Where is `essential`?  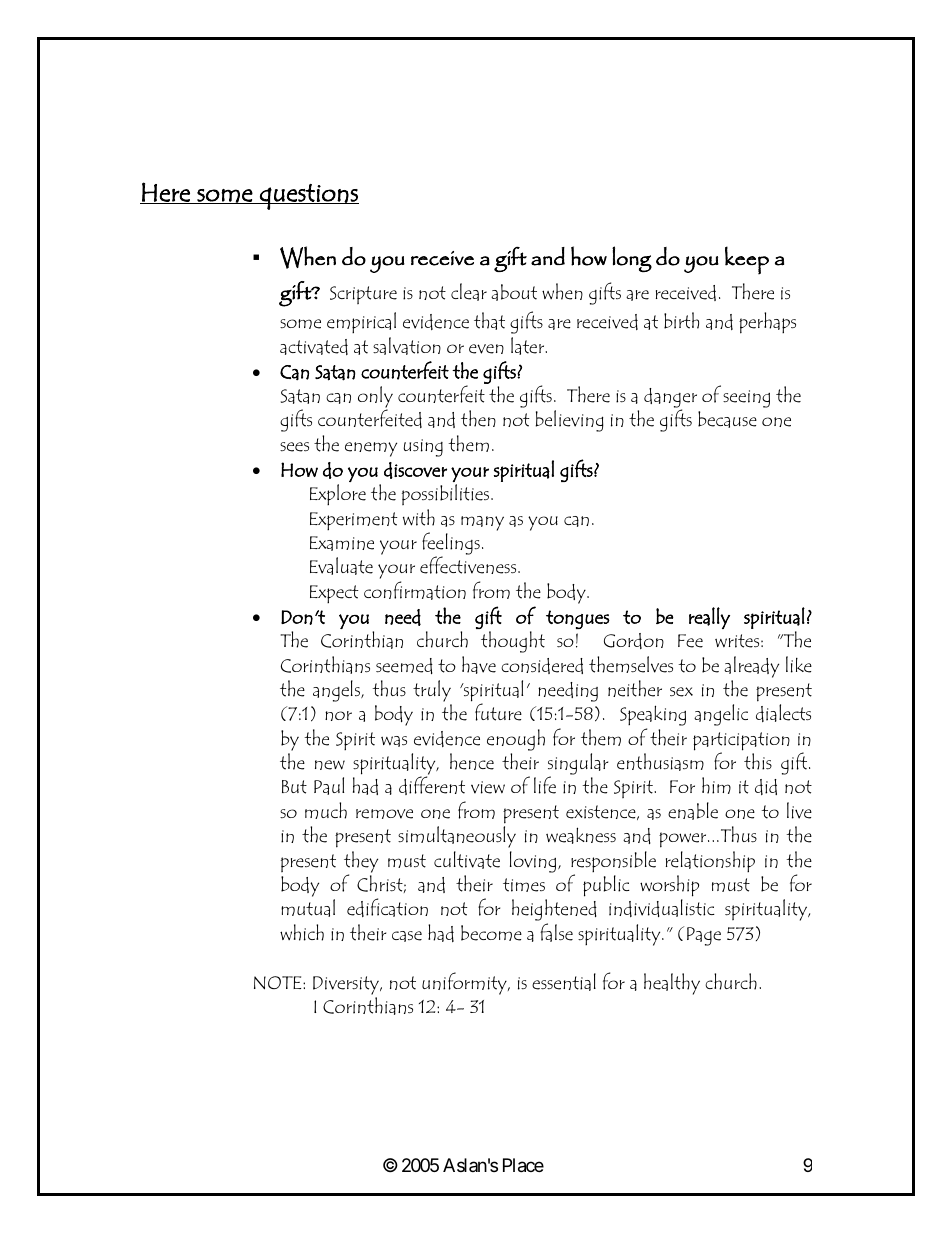 essential is located at coordinates (564, 982).
